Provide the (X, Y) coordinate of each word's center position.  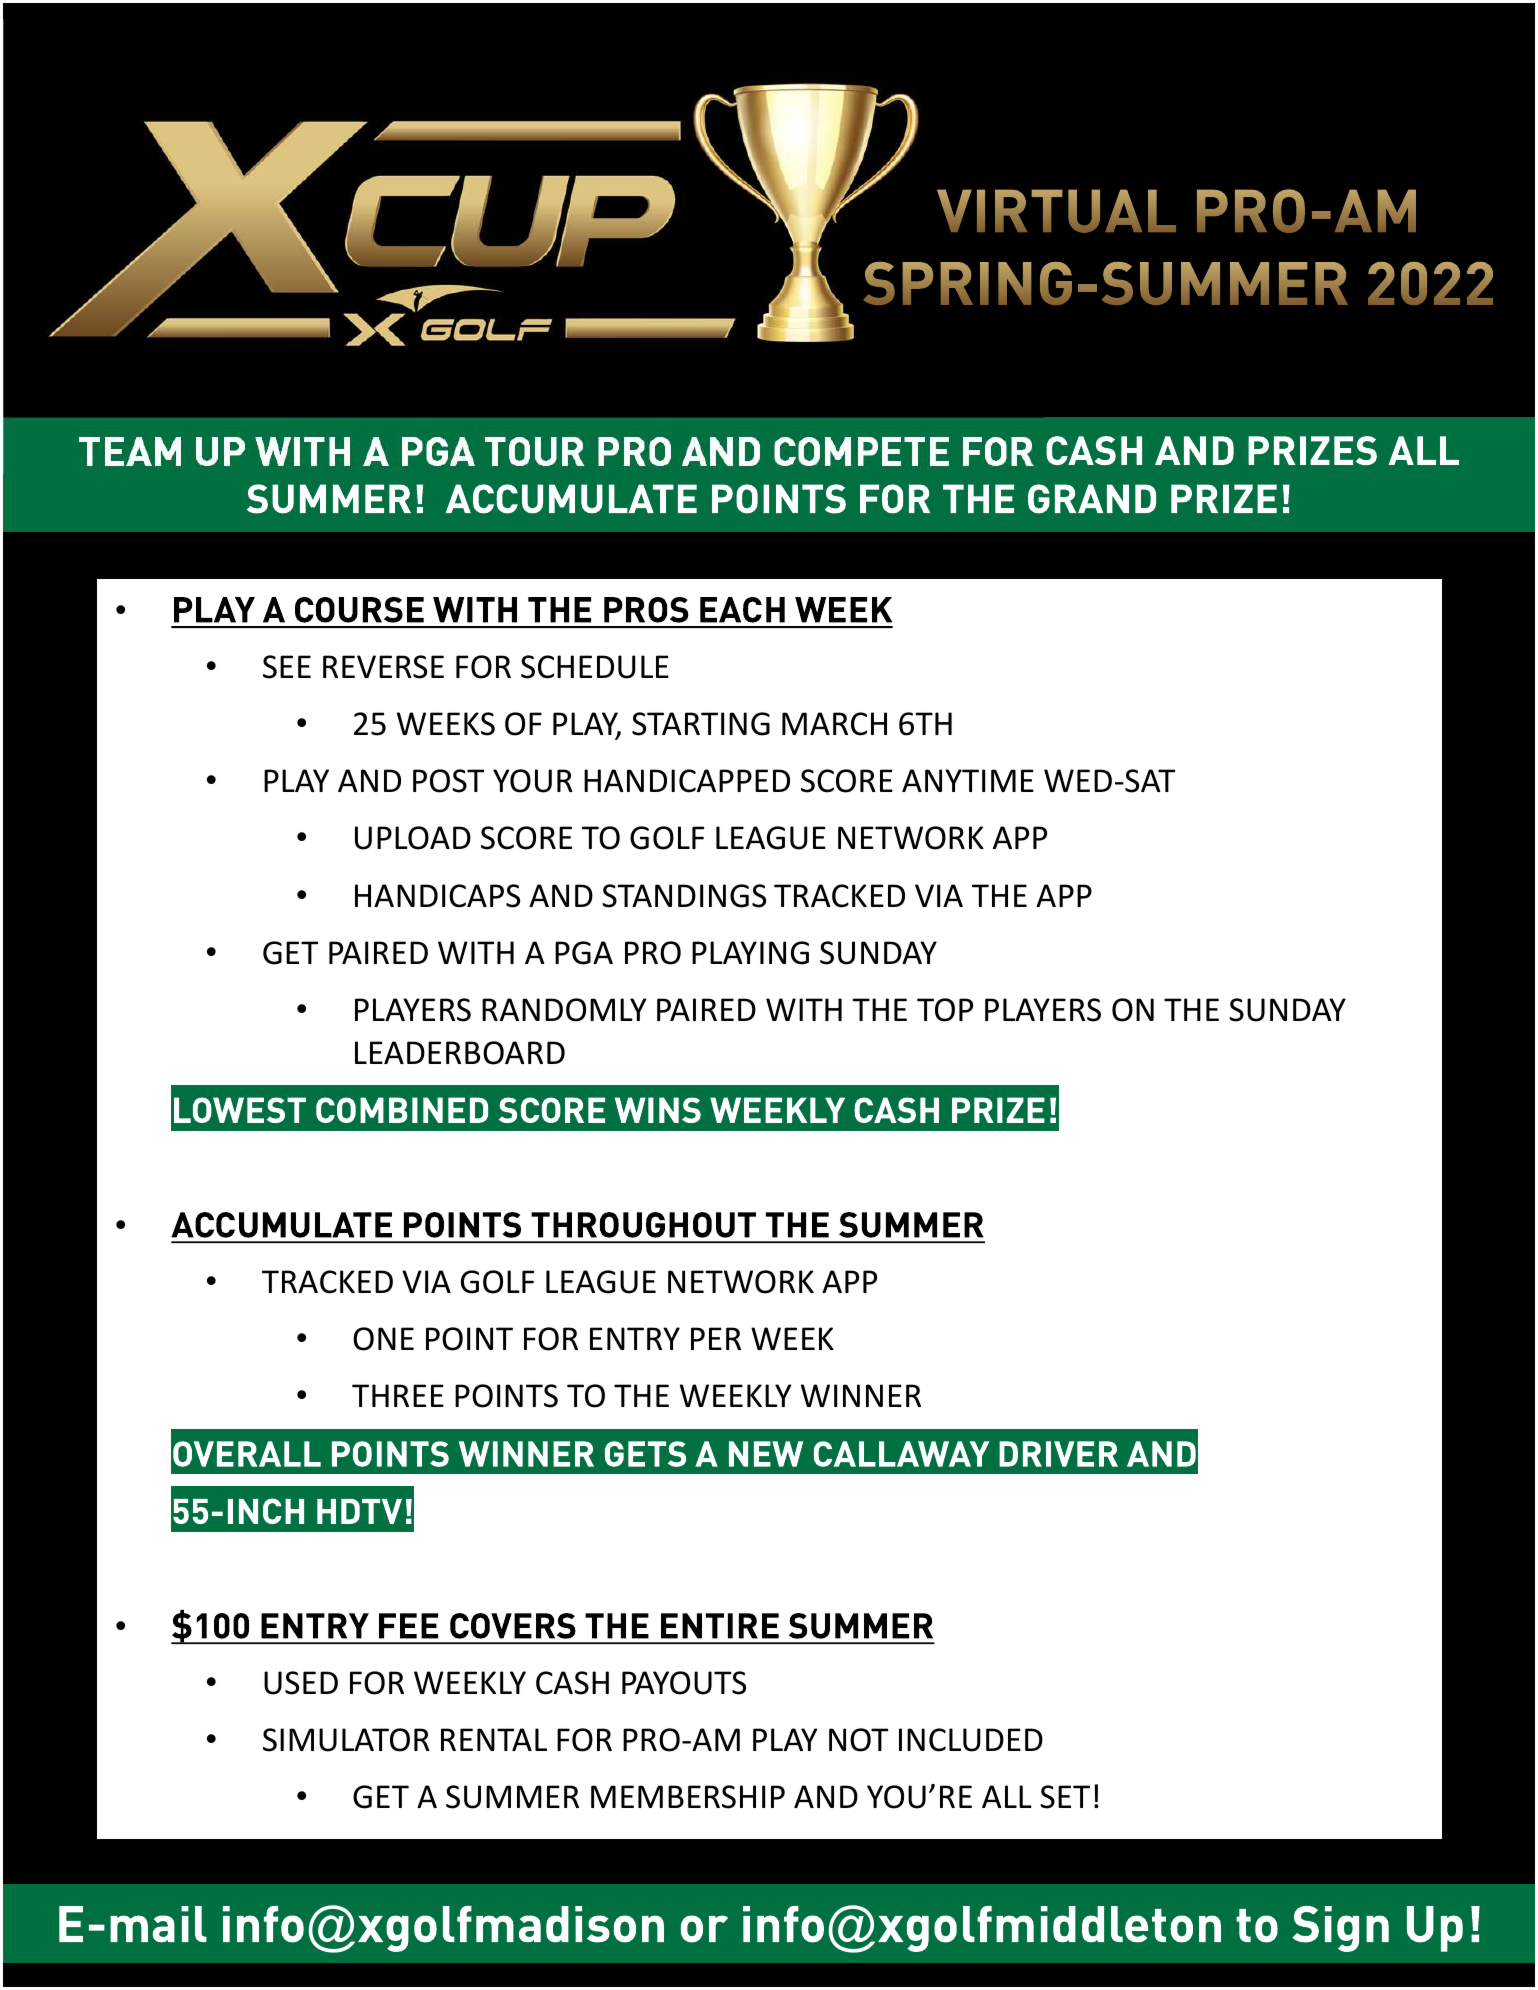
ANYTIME (968, 780)
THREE (398, 1395)
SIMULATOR (346, 1740)
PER (716, 1338)
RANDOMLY (564, 1010)
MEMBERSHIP (688, 1797)
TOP (945, 1010)
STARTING (701, 724)
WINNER (861, 1395)
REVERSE (383, 667)
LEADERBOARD (460, 1053)
